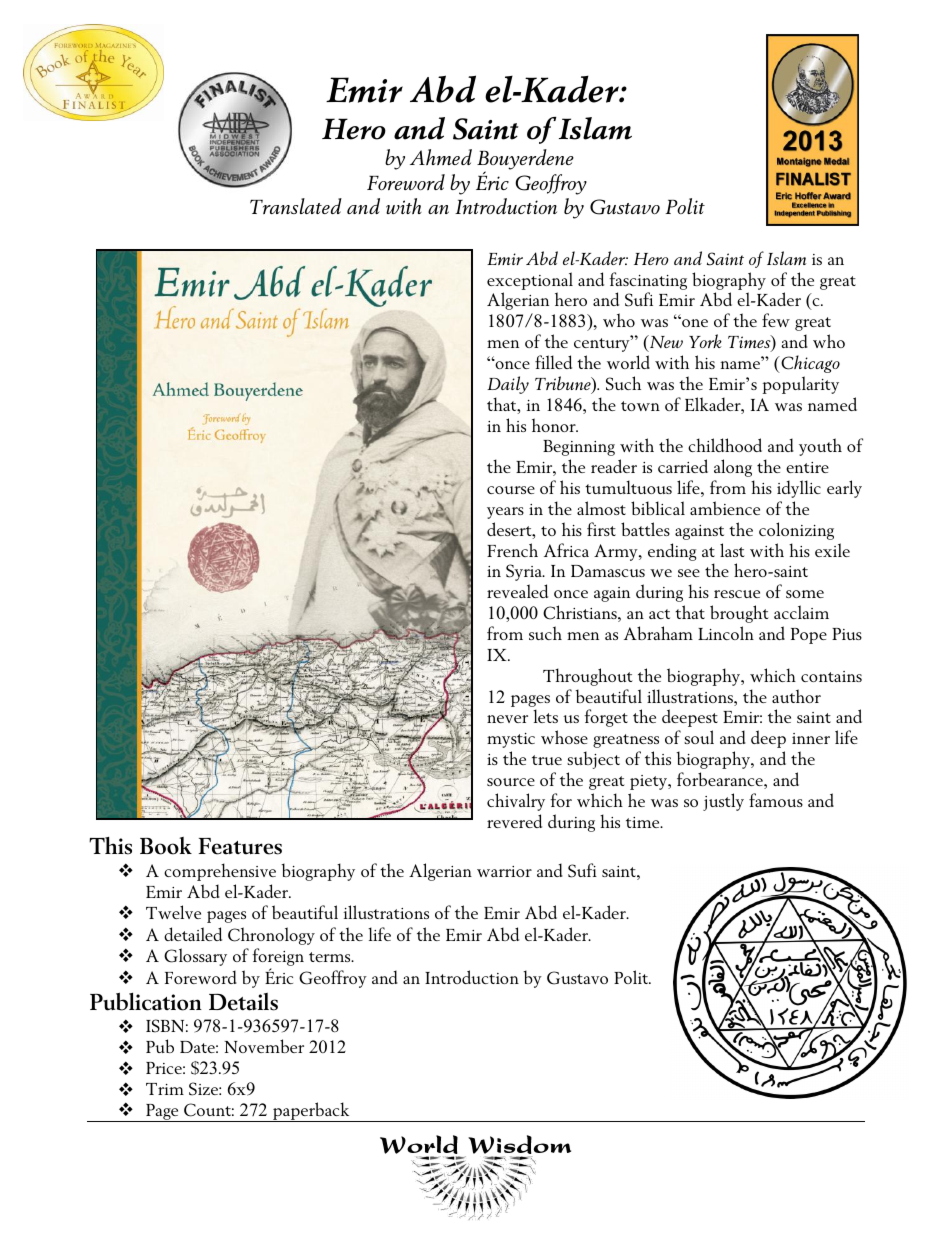 The width and height of the screenshot is (952, 1233). What do you see at coordinates (801, 385) in the screenshot?
I see `popularity` at bounding box center [801, 385].
